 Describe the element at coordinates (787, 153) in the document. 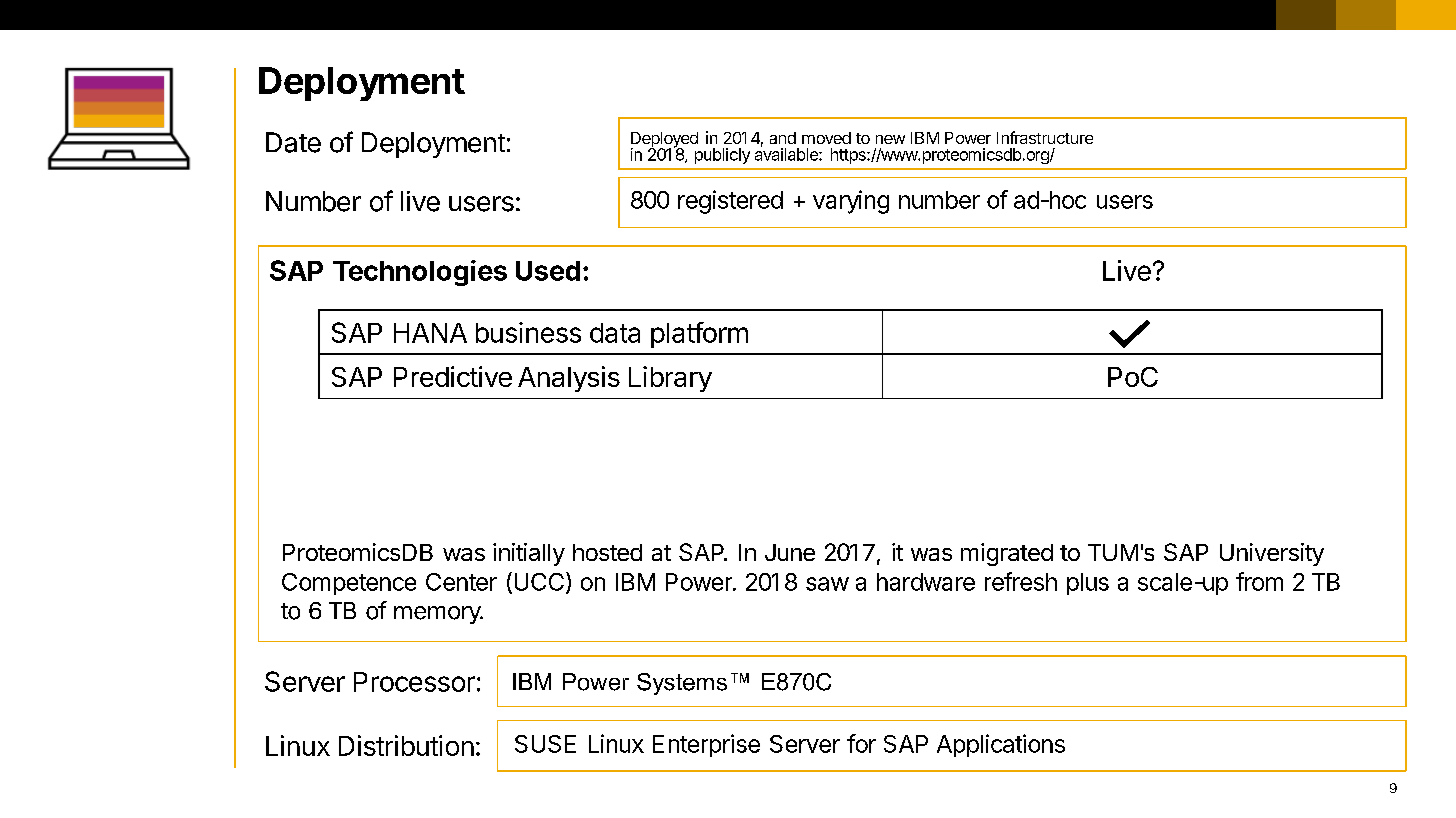

I see `available` at that location.
